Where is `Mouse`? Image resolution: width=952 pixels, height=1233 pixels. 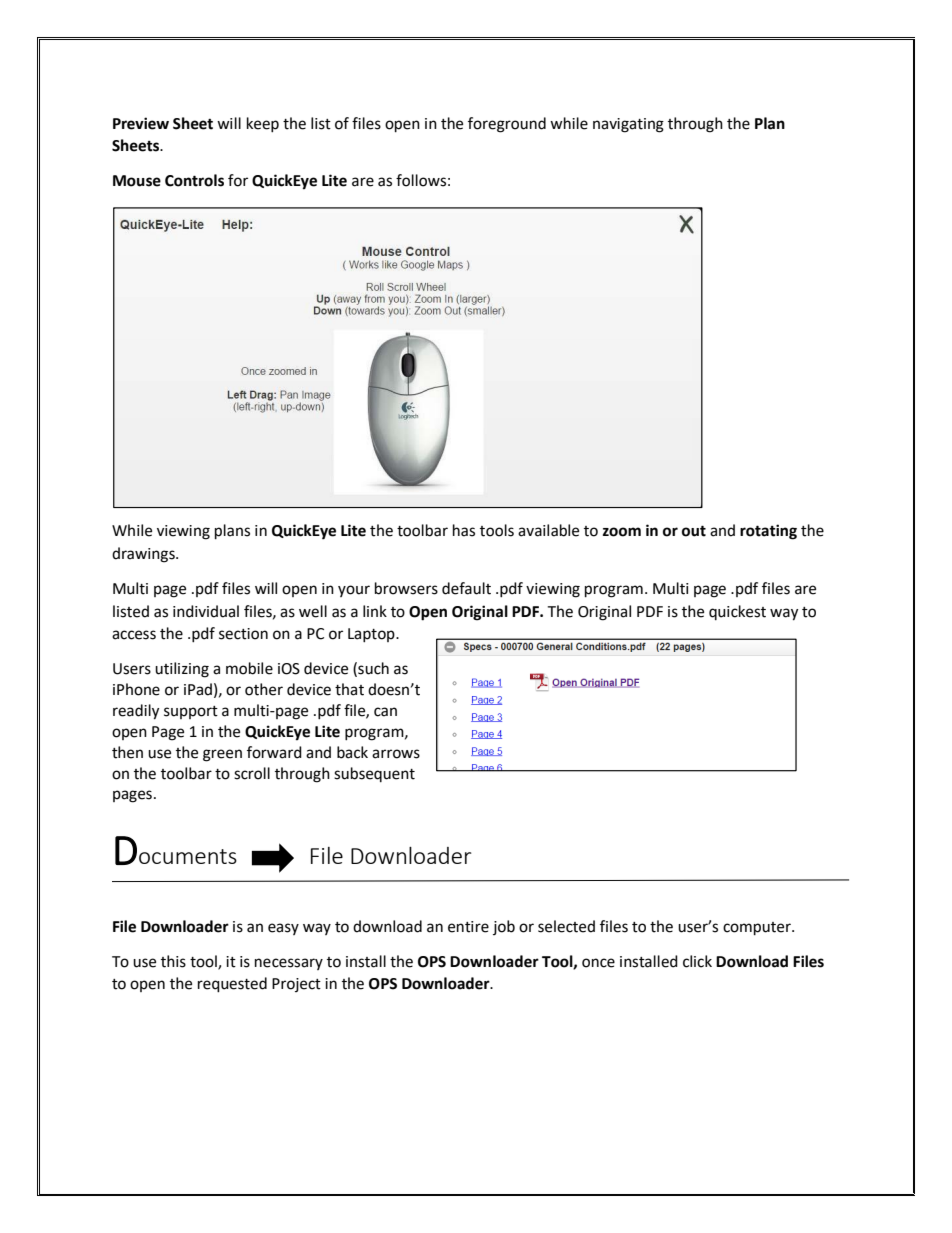
Mouse is located at coordinates (137, 181).
